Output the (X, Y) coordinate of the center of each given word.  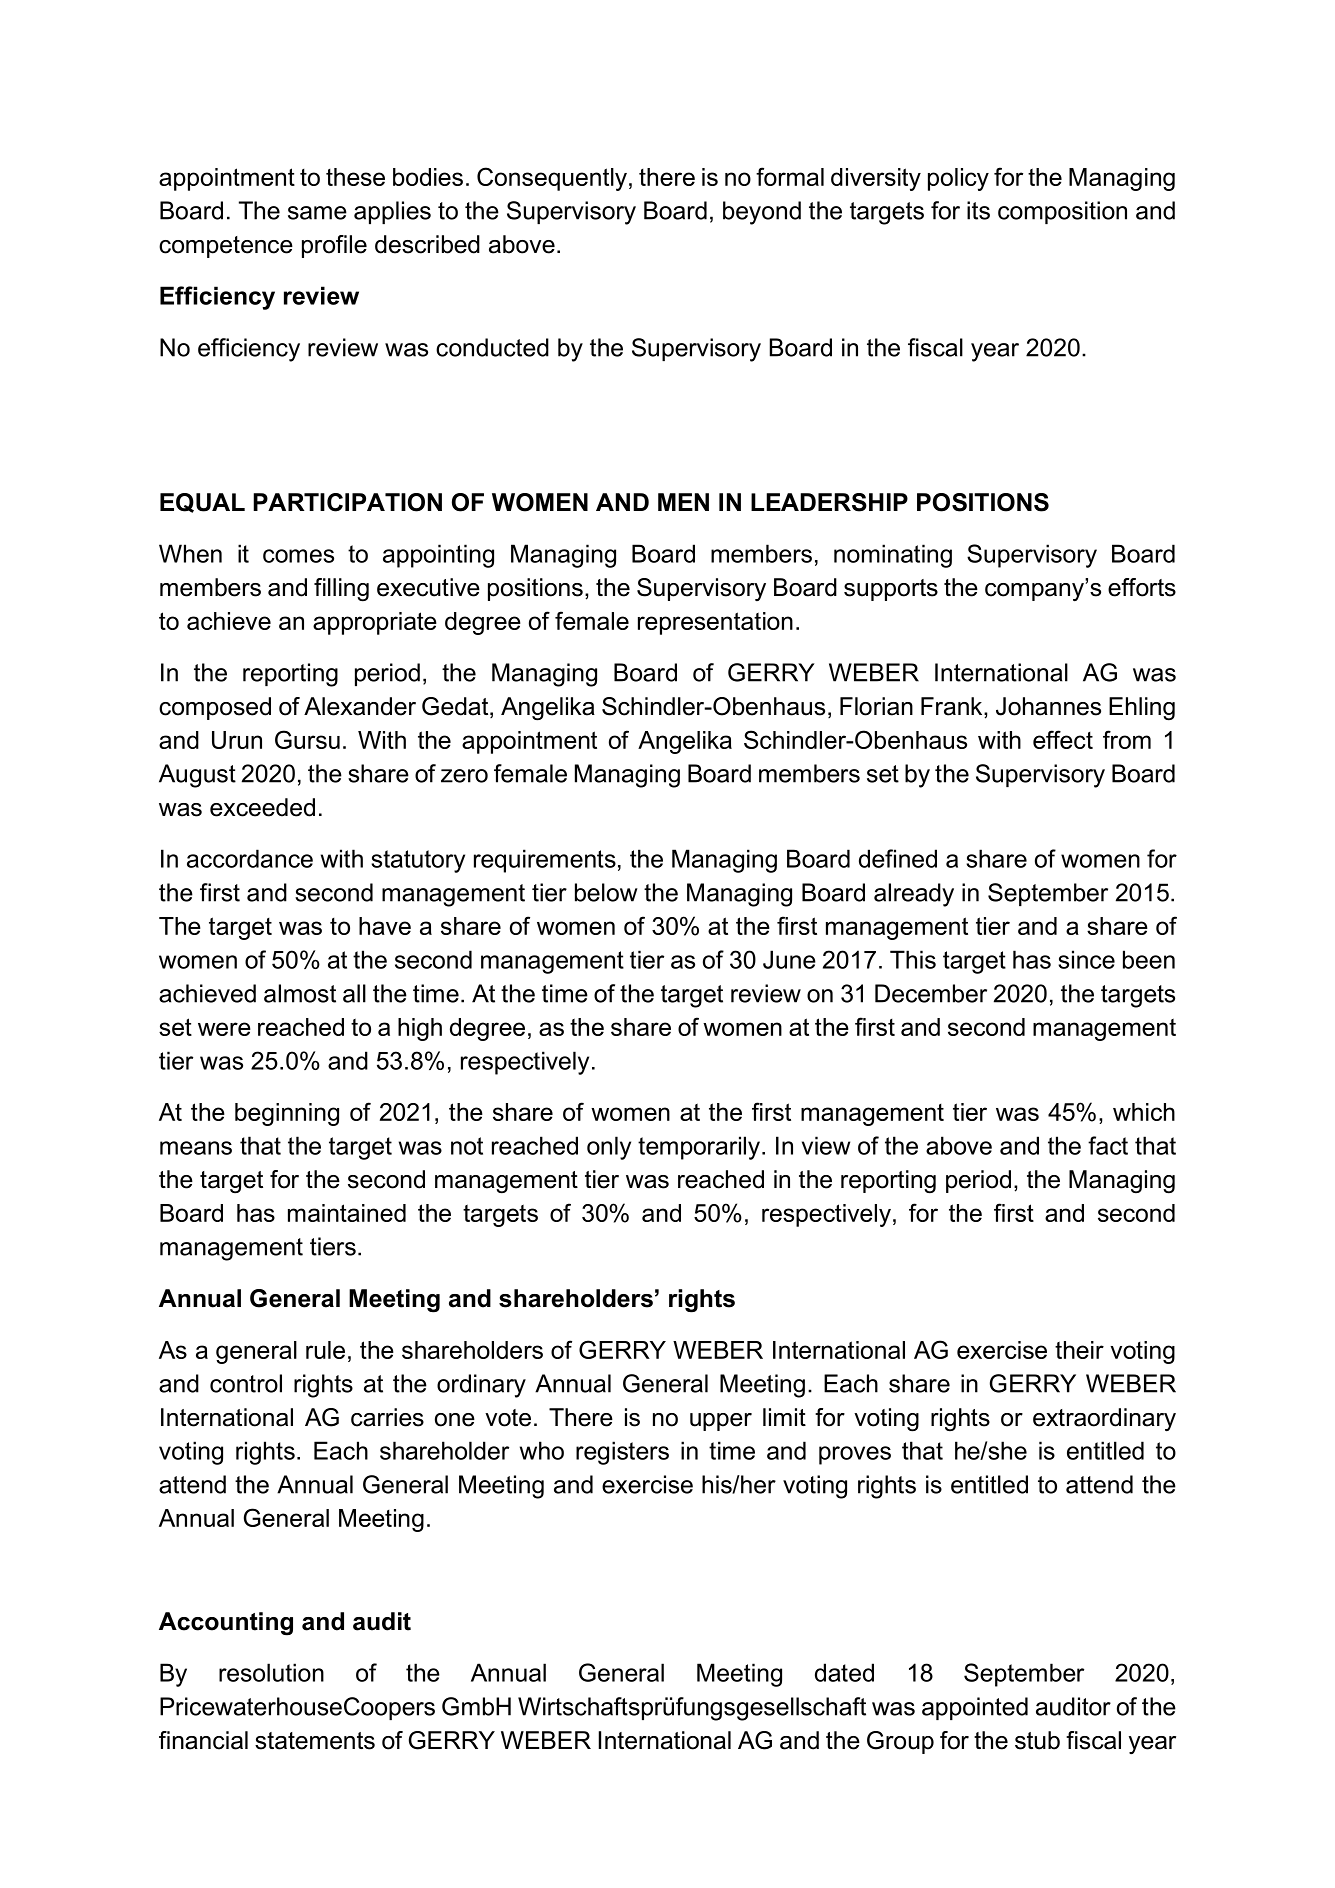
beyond (762, 213)
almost (300, 993)
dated (844, 1672)
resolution (271, 1672)
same (317, 213)
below (606, 892)
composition (1062, 212)
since (1086, 959)
